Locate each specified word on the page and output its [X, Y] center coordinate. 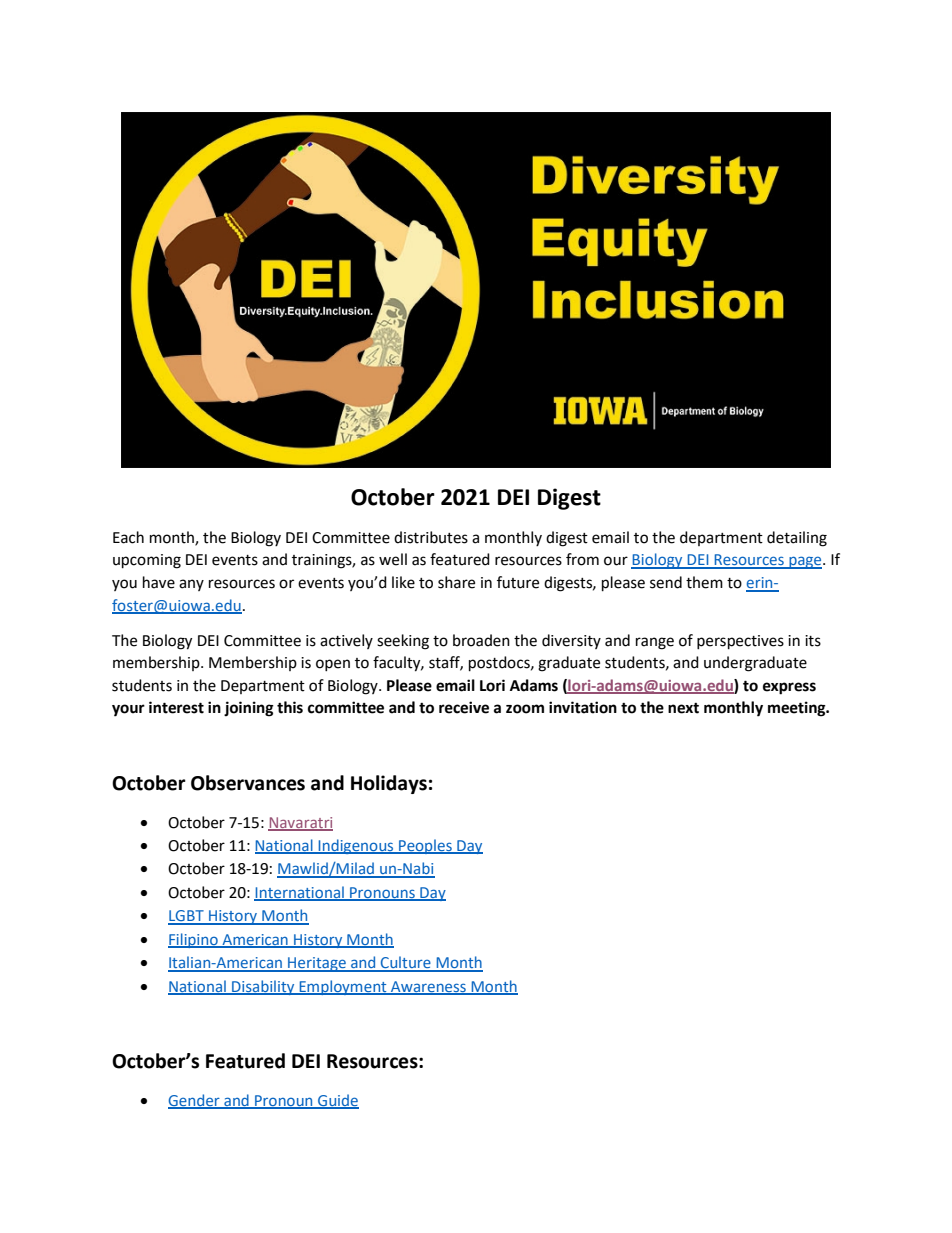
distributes [431, 537]
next [683, 708]
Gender [195, 1101]
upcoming [147, 561]
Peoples [425, 846]
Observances [248, 783]
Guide [337, 1101]
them [704, 582]
